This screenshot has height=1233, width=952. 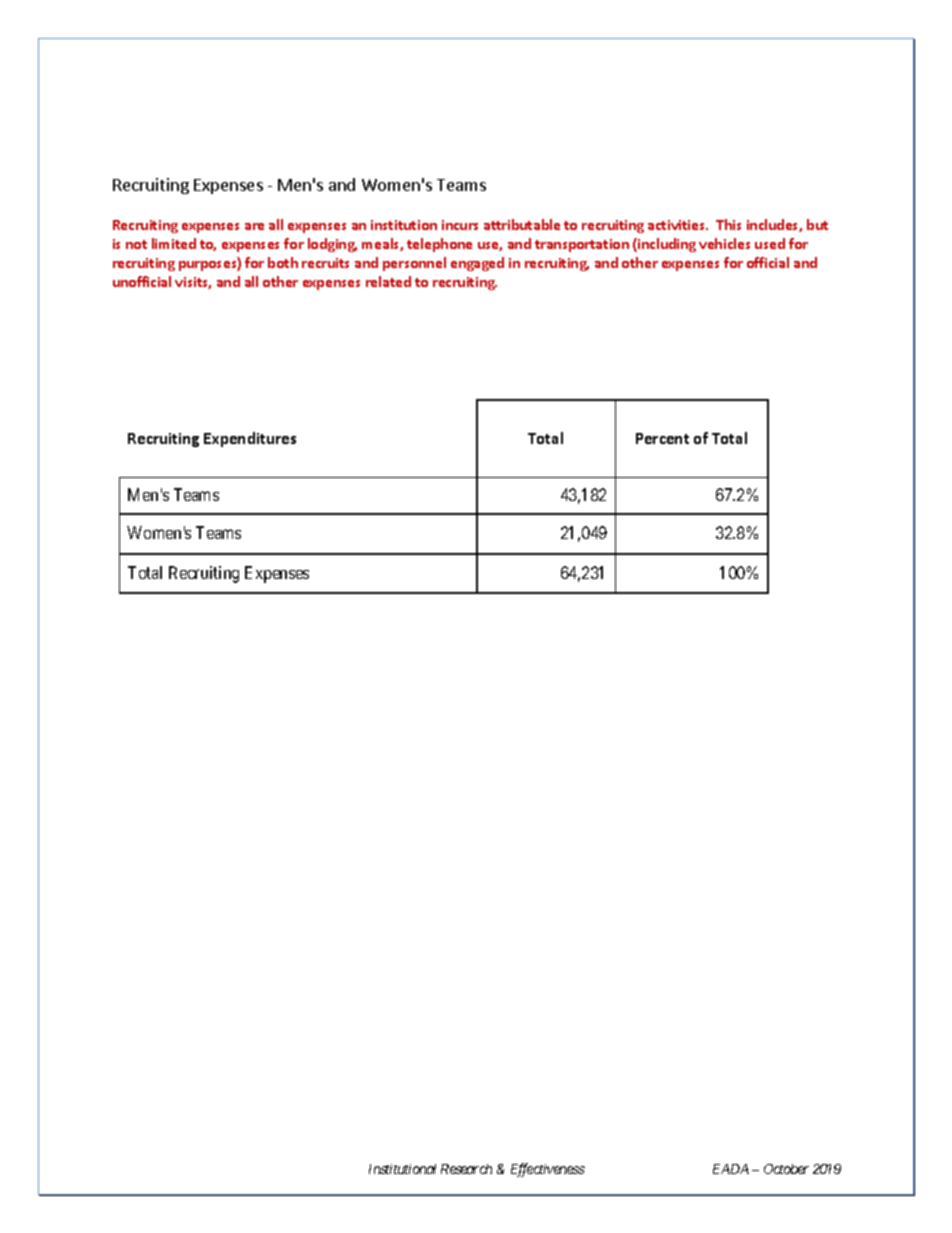 What do you see at coordinates (548, 1170) in the screenshot?
I see `Effectiveness` at bounding box center [548, 1170].
